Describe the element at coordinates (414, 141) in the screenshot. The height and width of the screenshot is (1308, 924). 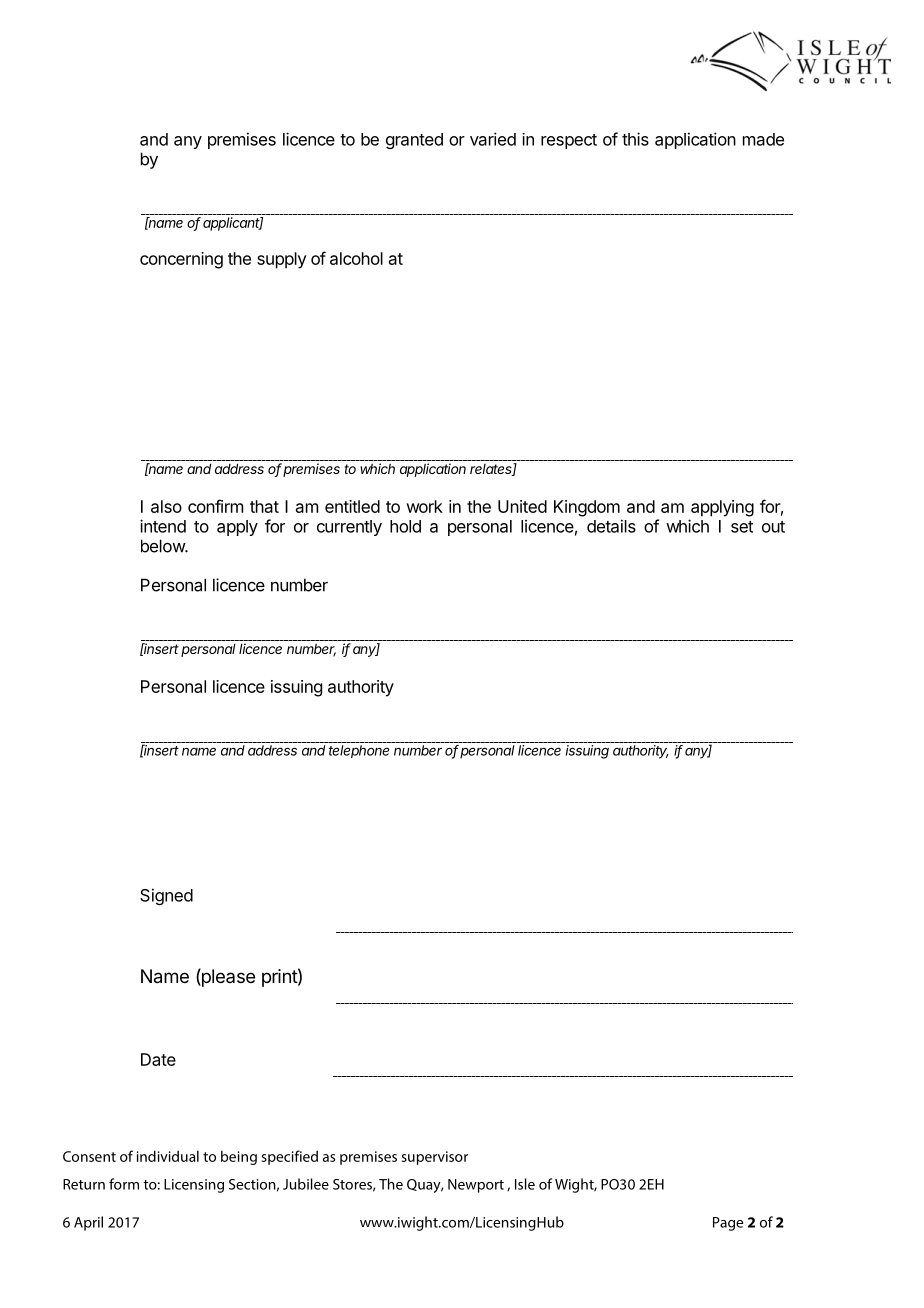
I see `granted` at that location.
